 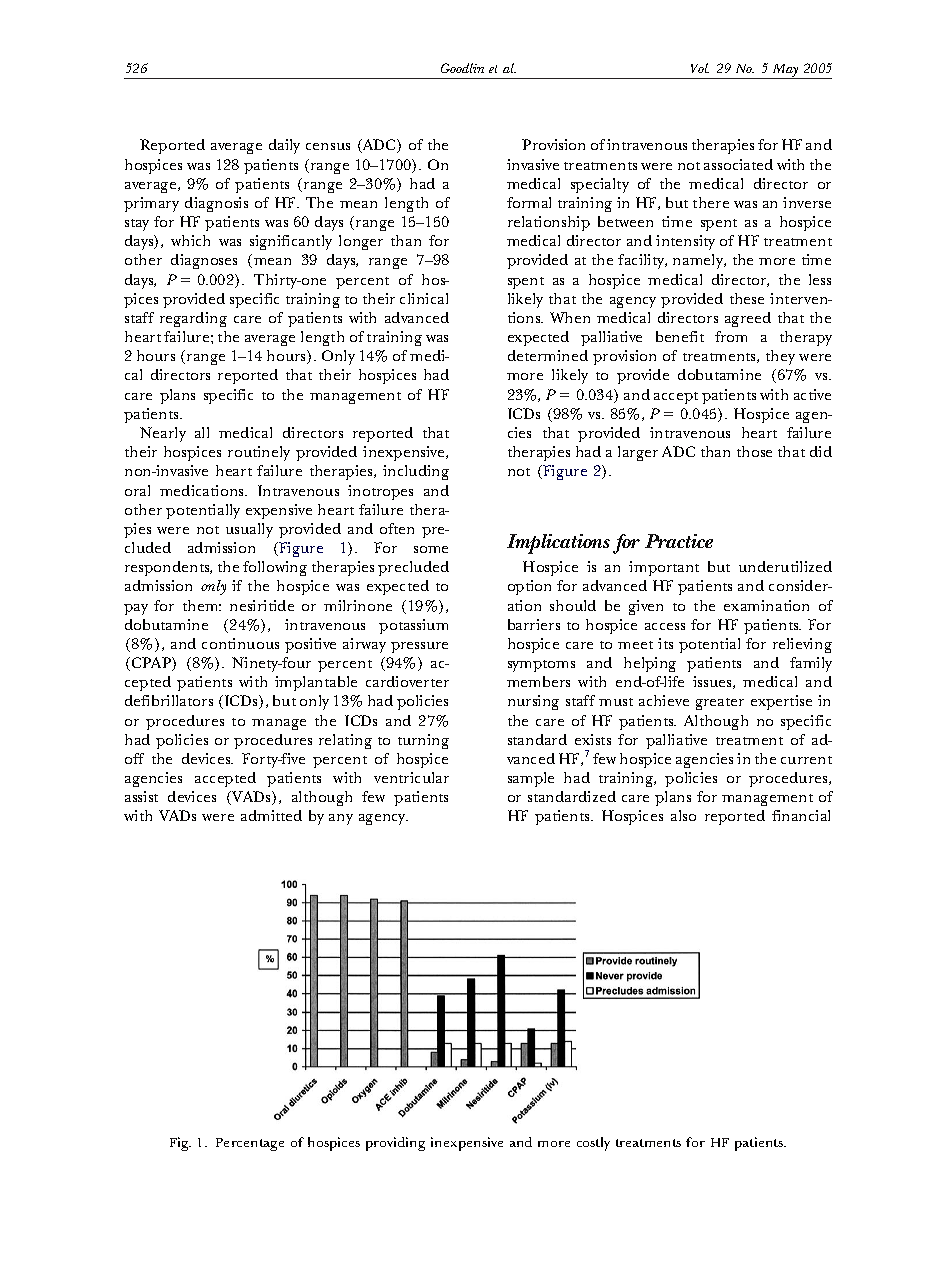 I want to click on underutilized, so click(x=785, y=566).
